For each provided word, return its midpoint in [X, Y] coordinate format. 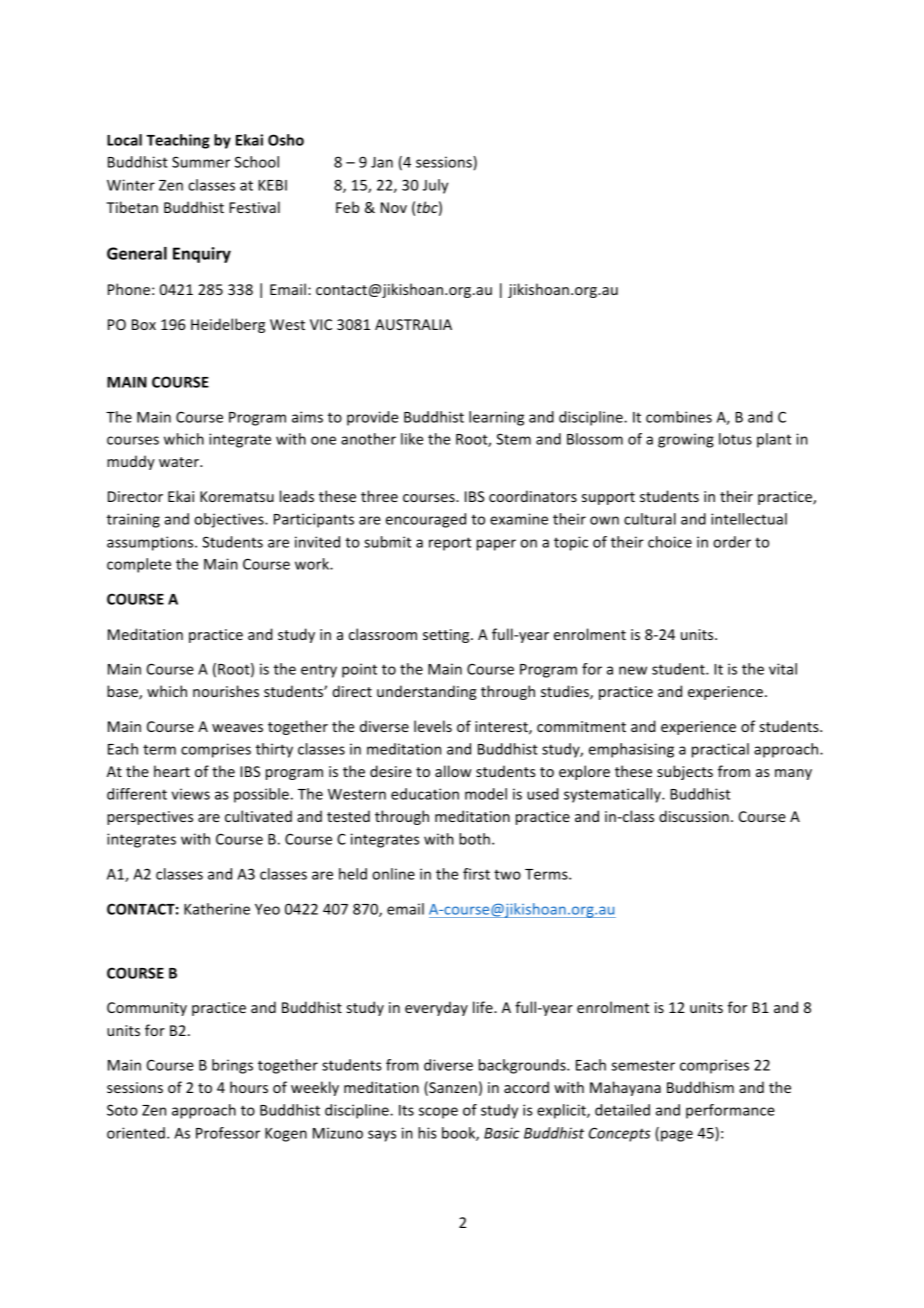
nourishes [226, 691]
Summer [201, 162]
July [435, 186]
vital [783, 669]
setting [447, 636]
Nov [394, 207]
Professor [228, 1133]
